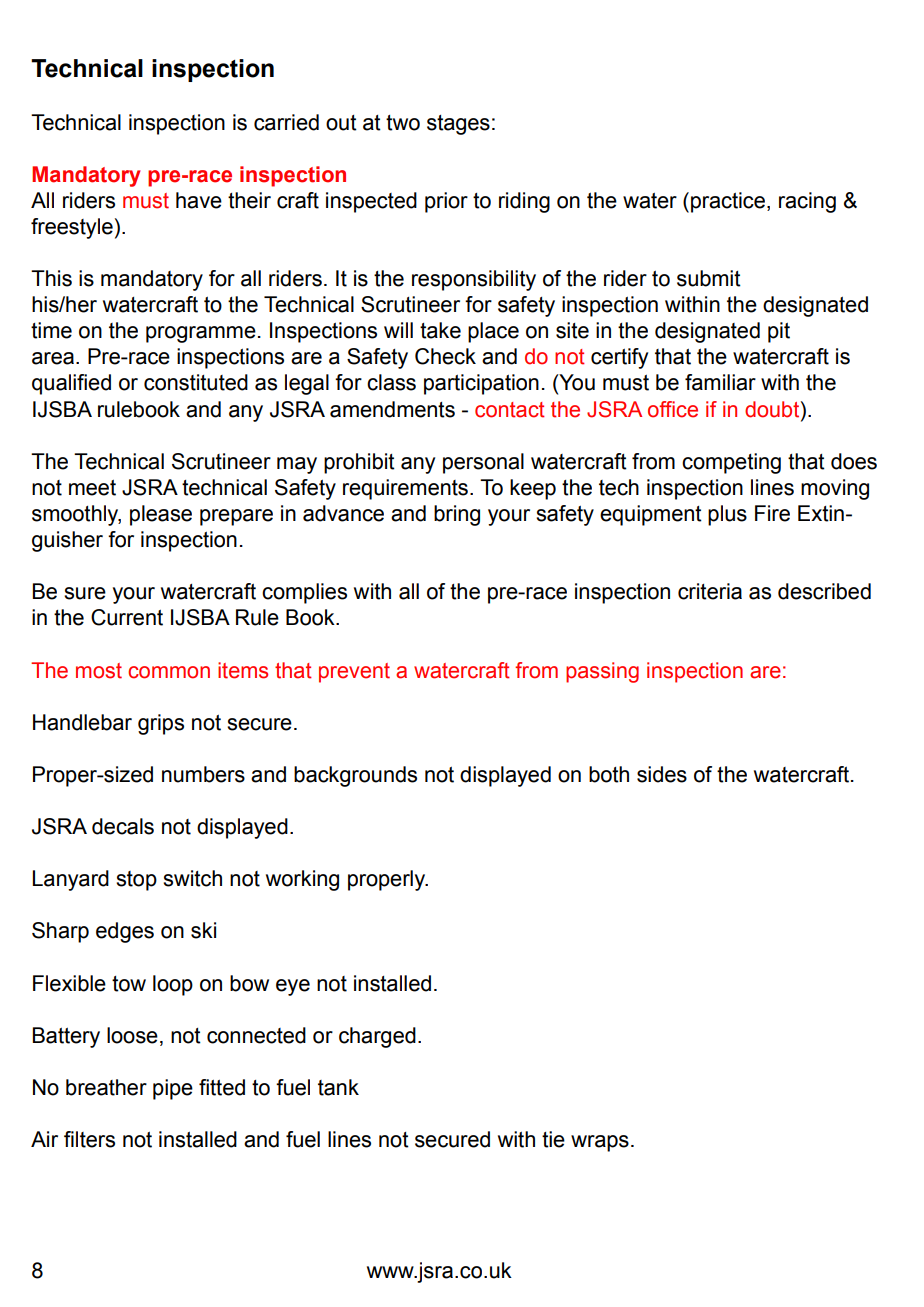 Image resolution: width=924 pixels, height=1307 pixels. I want to click on personal, so click(483, 463).
